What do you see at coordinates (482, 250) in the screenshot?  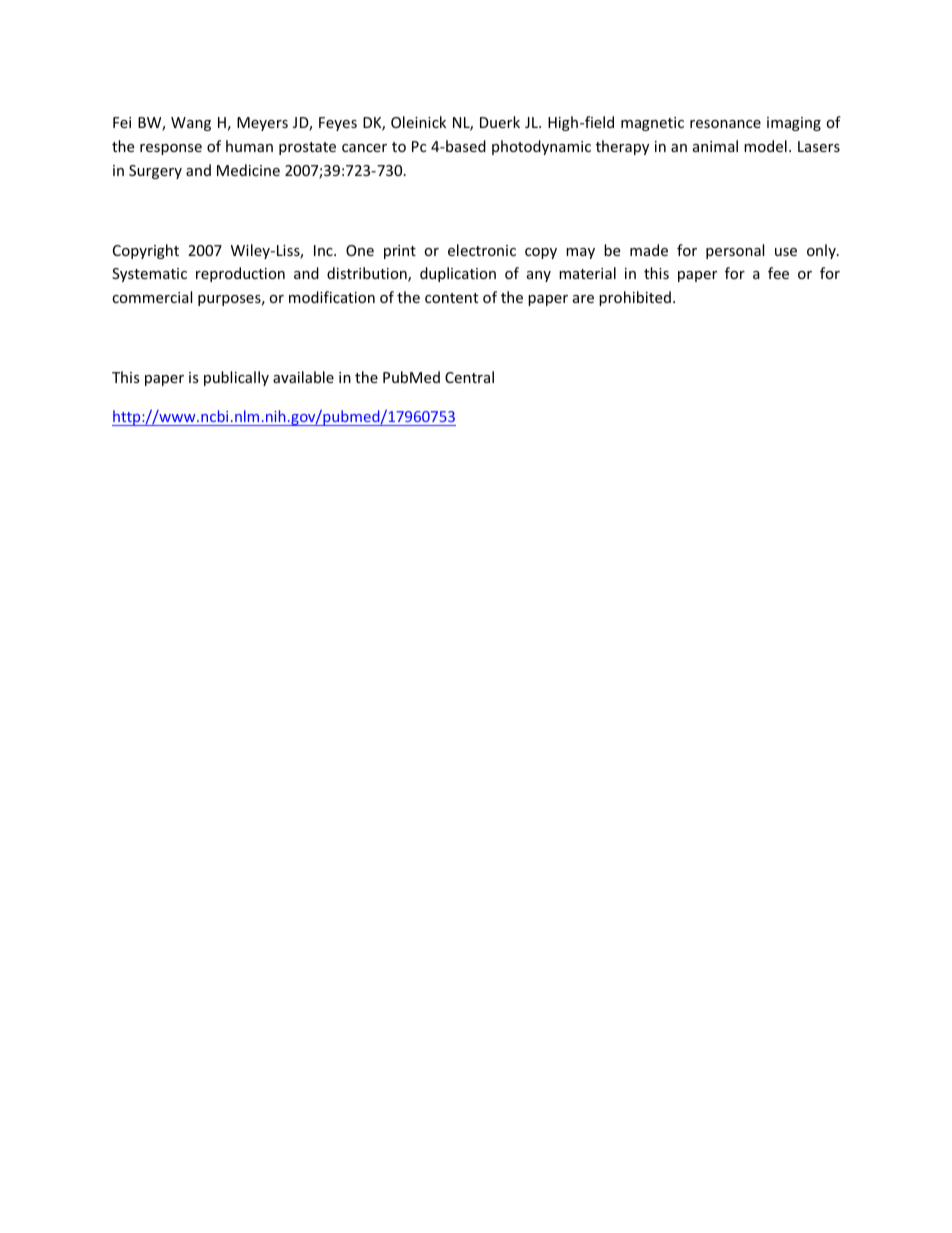 I see `electronic` at bounding box center [482, 250].
